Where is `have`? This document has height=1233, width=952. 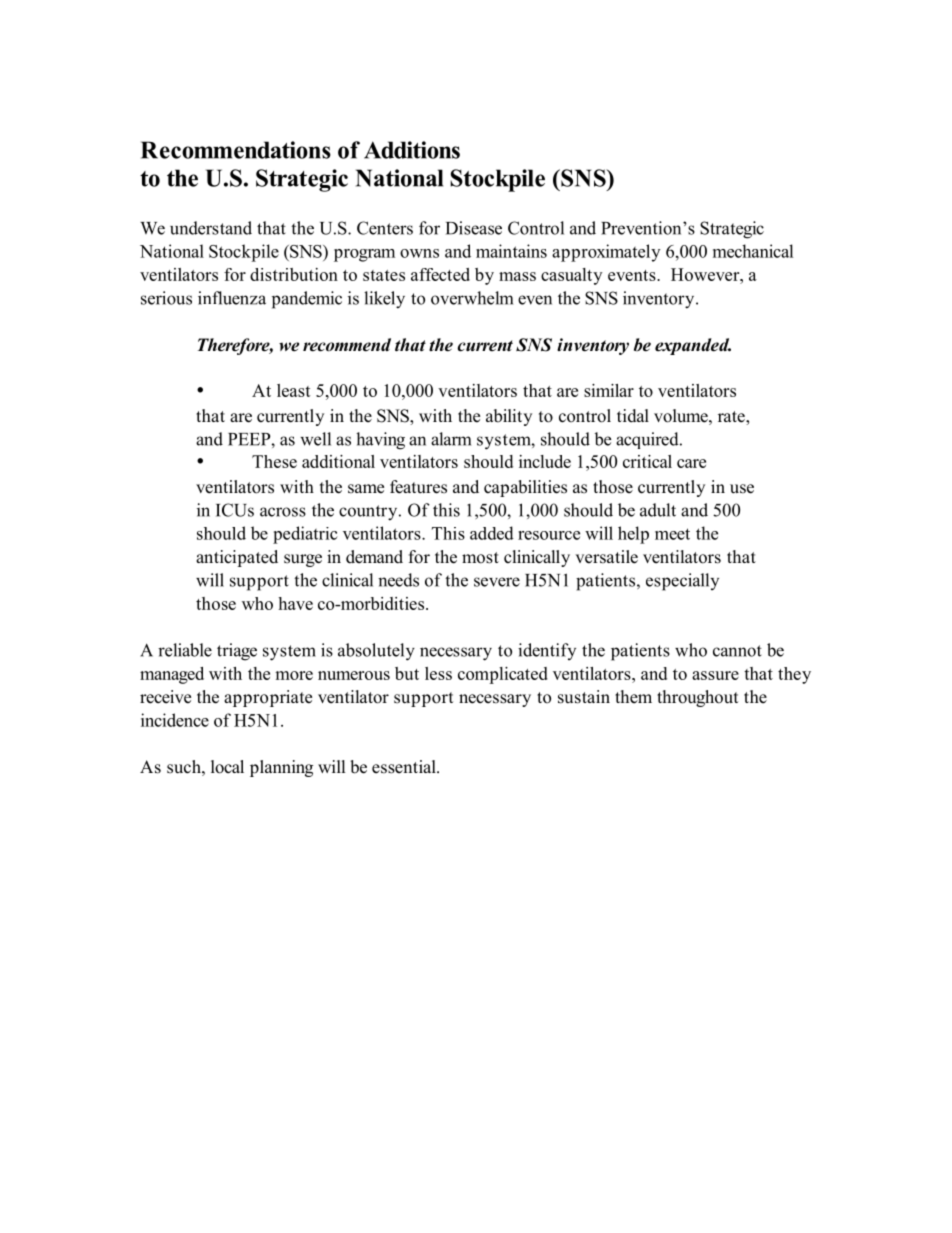 have is located at coordinates (295, 603).
